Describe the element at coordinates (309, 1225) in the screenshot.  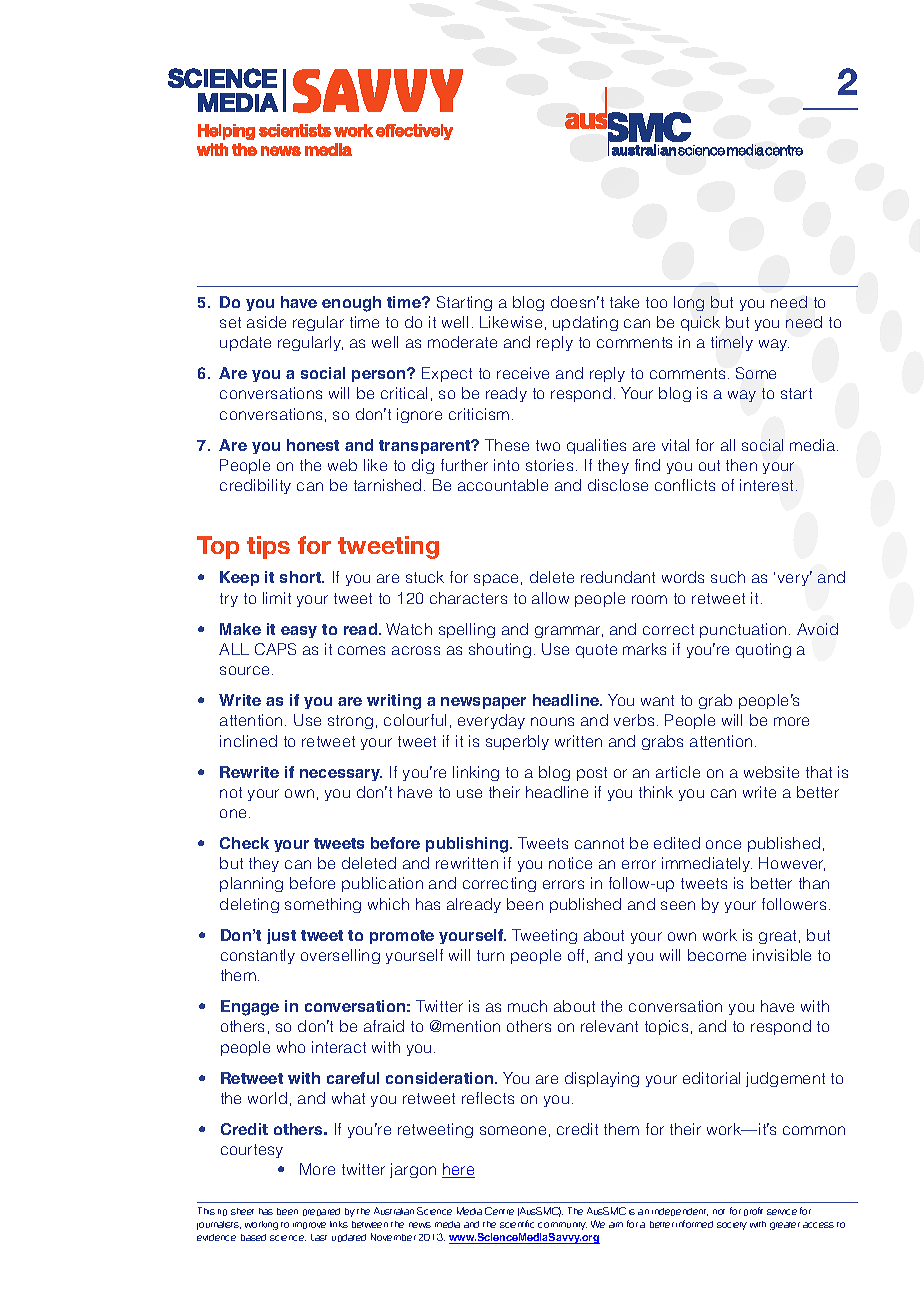
I see `improve` at that location.
